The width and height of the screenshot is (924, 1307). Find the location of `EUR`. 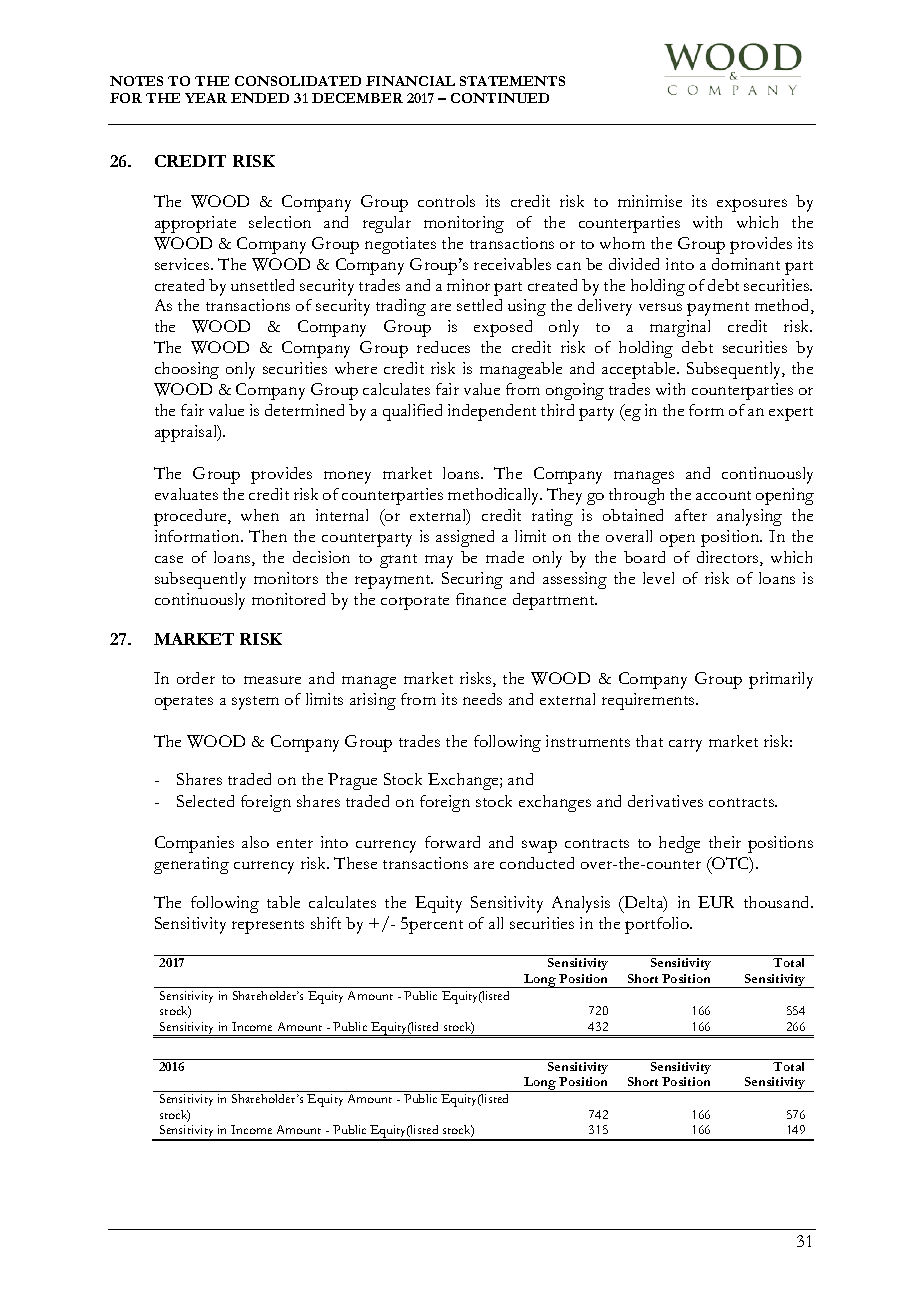

EUR is located at coordinates (716, 902).
